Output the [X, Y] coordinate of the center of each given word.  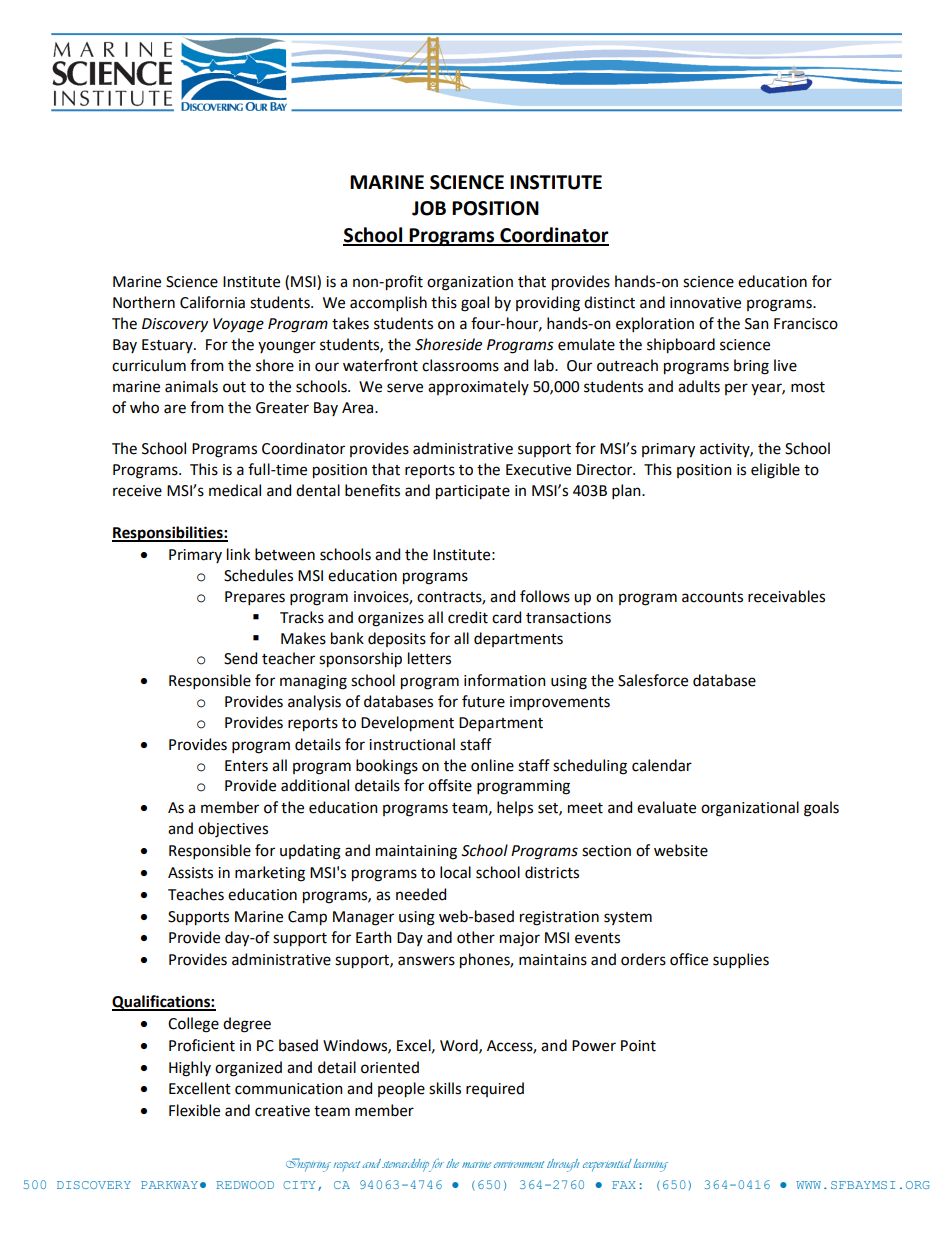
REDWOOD [245, 1185]
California [212, 302]
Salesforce [653, 680]
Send [240, 658]
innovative [705, 303]
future [483, 701]
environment [519, 1164]
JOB [429, 208]
